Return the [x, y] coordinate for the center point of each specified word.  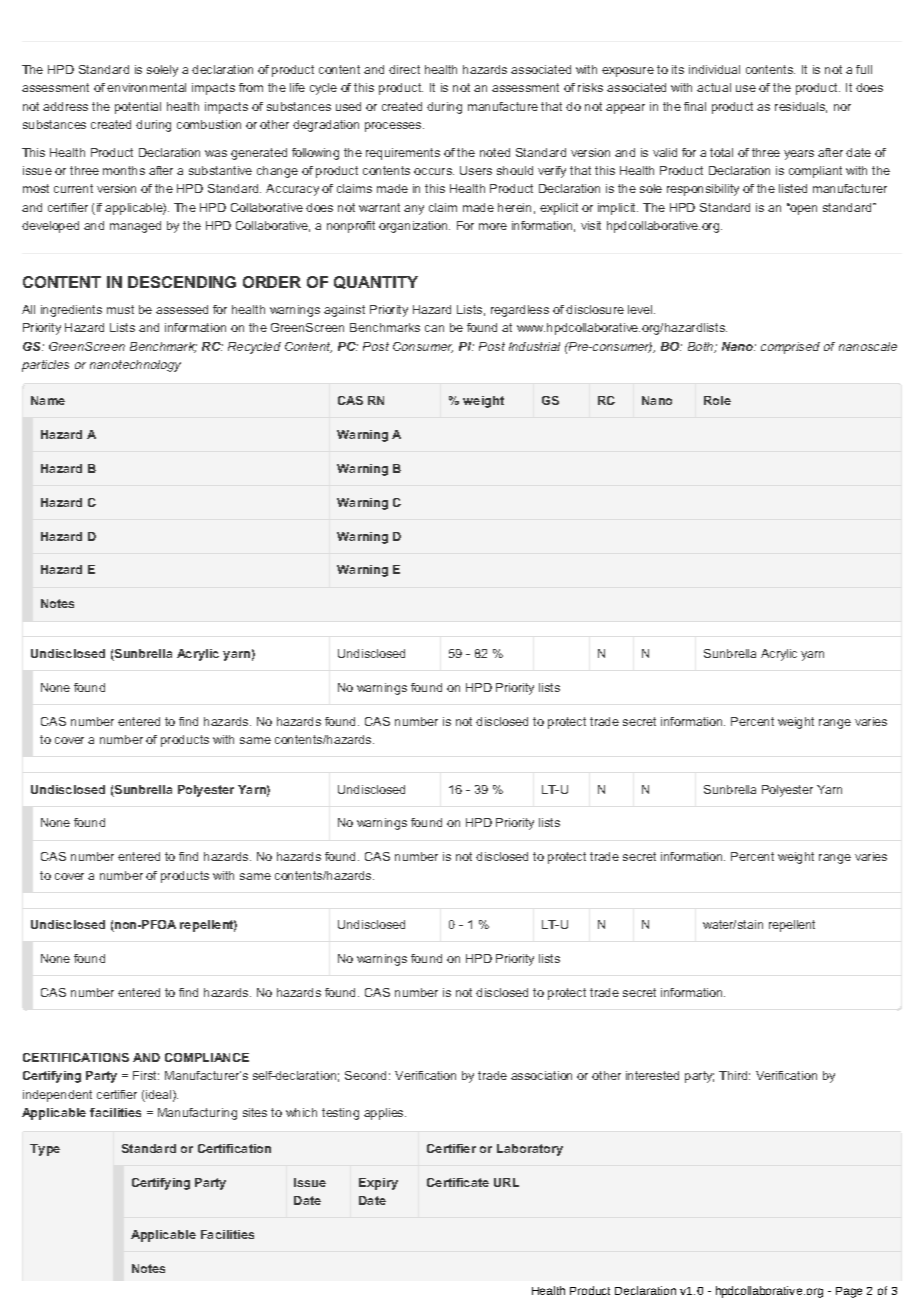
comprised [790, 348]
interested [652, 1075]
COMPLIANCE [207, 1057]
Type [45, 1150]
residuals [801, 107]
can [434, 328]
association [541, 1075]
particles [45, 366]
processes [394, 127]
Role [717, 400]
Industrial [534, 346]
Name [48, 400]
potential [138, 108]
